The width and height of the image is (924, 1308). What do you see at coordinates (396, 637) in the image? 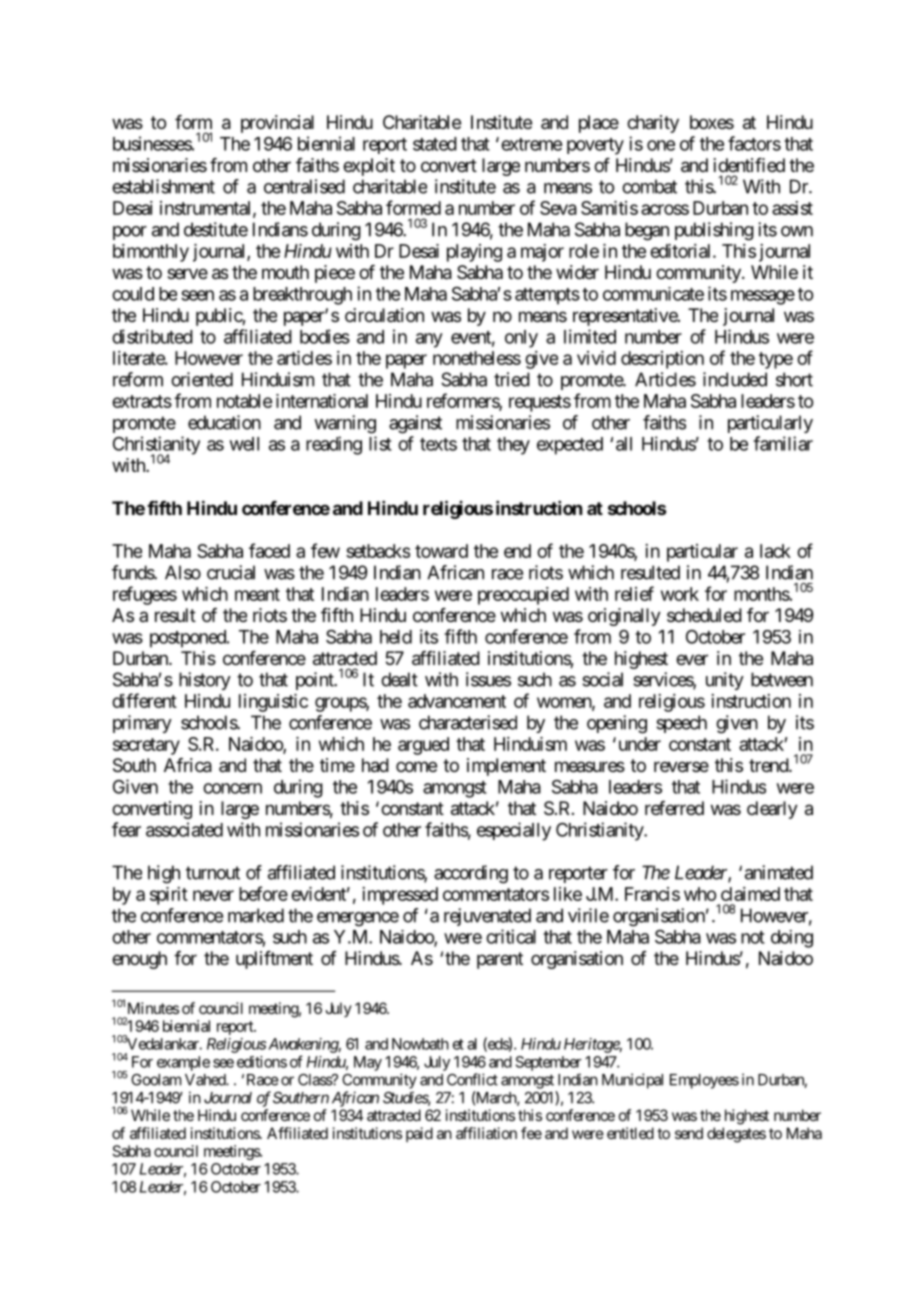
I see `held` at bounding box center [396, 637].
